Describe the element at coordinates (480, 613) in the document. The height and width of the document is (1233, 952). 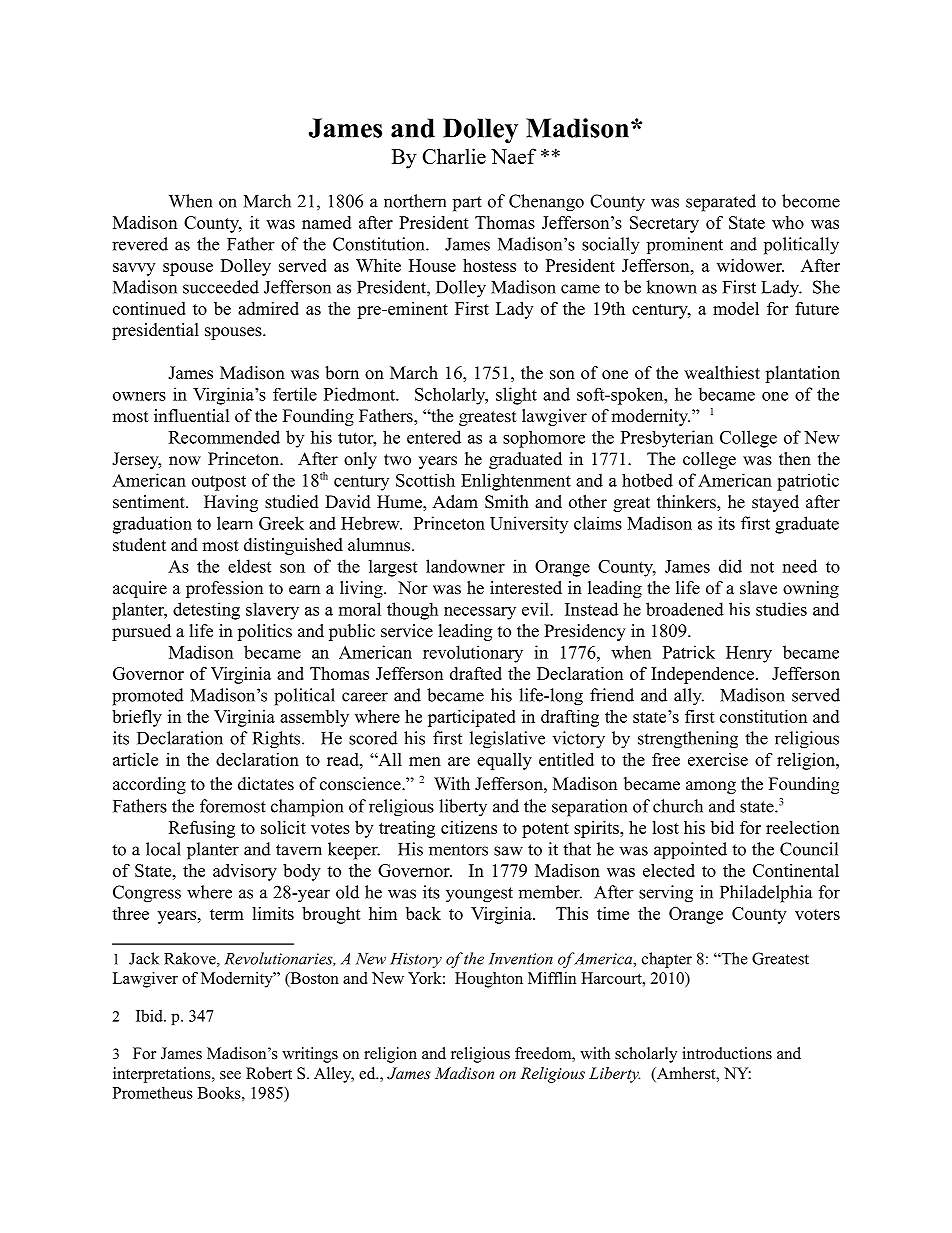
I see `necessary` at that location.
